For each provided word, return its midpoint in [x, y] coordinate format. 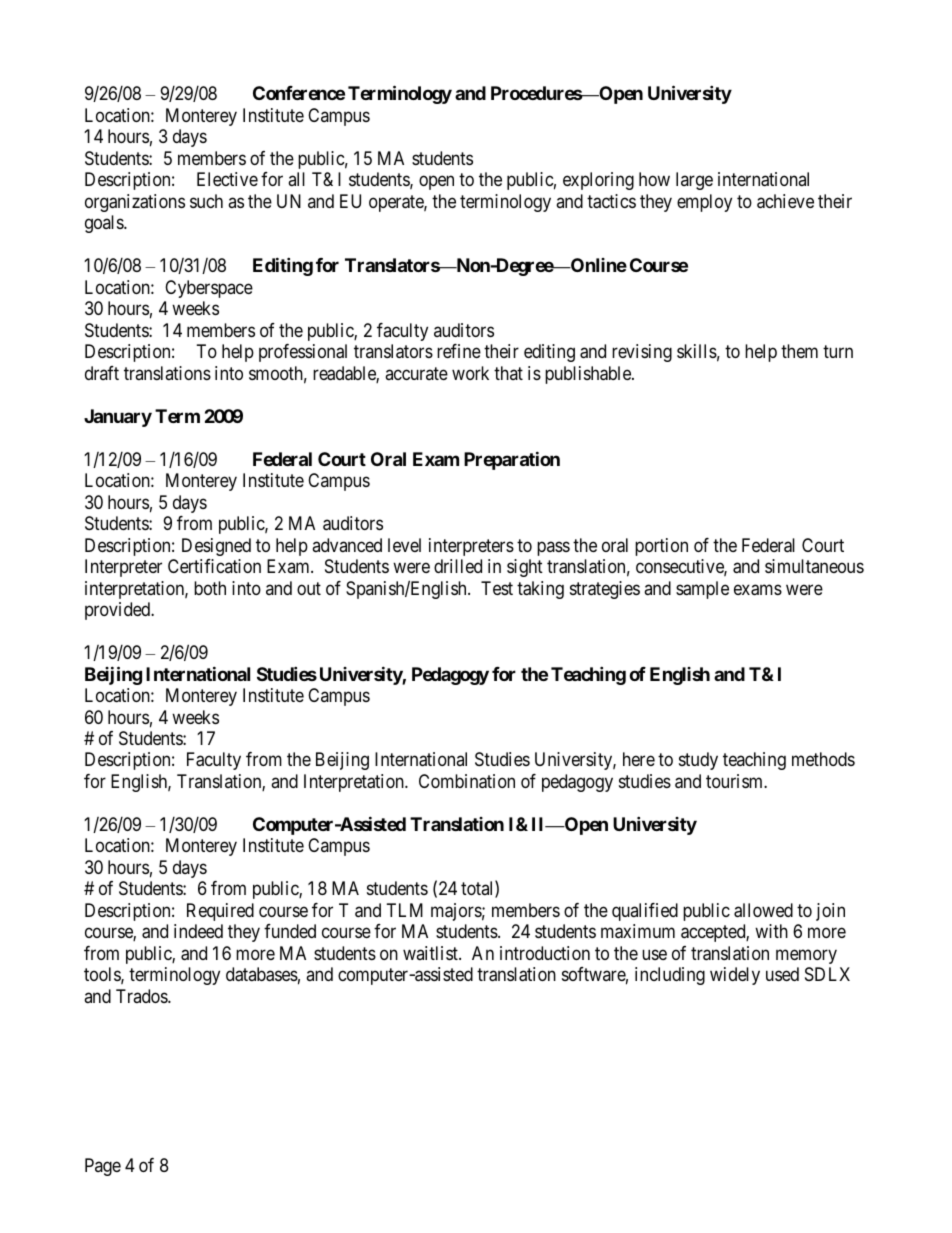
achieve [785, 201]
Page [103, 1167]
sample [702, 590]
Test [497, 588]
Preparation [512, 460]
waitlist [431, 953]
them [799, 351]
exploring [598, 181]
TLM [405, 910]
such [206, 201]
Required [220, 912]
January [118, 418]
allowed [763, 910]
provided [119, 611]
